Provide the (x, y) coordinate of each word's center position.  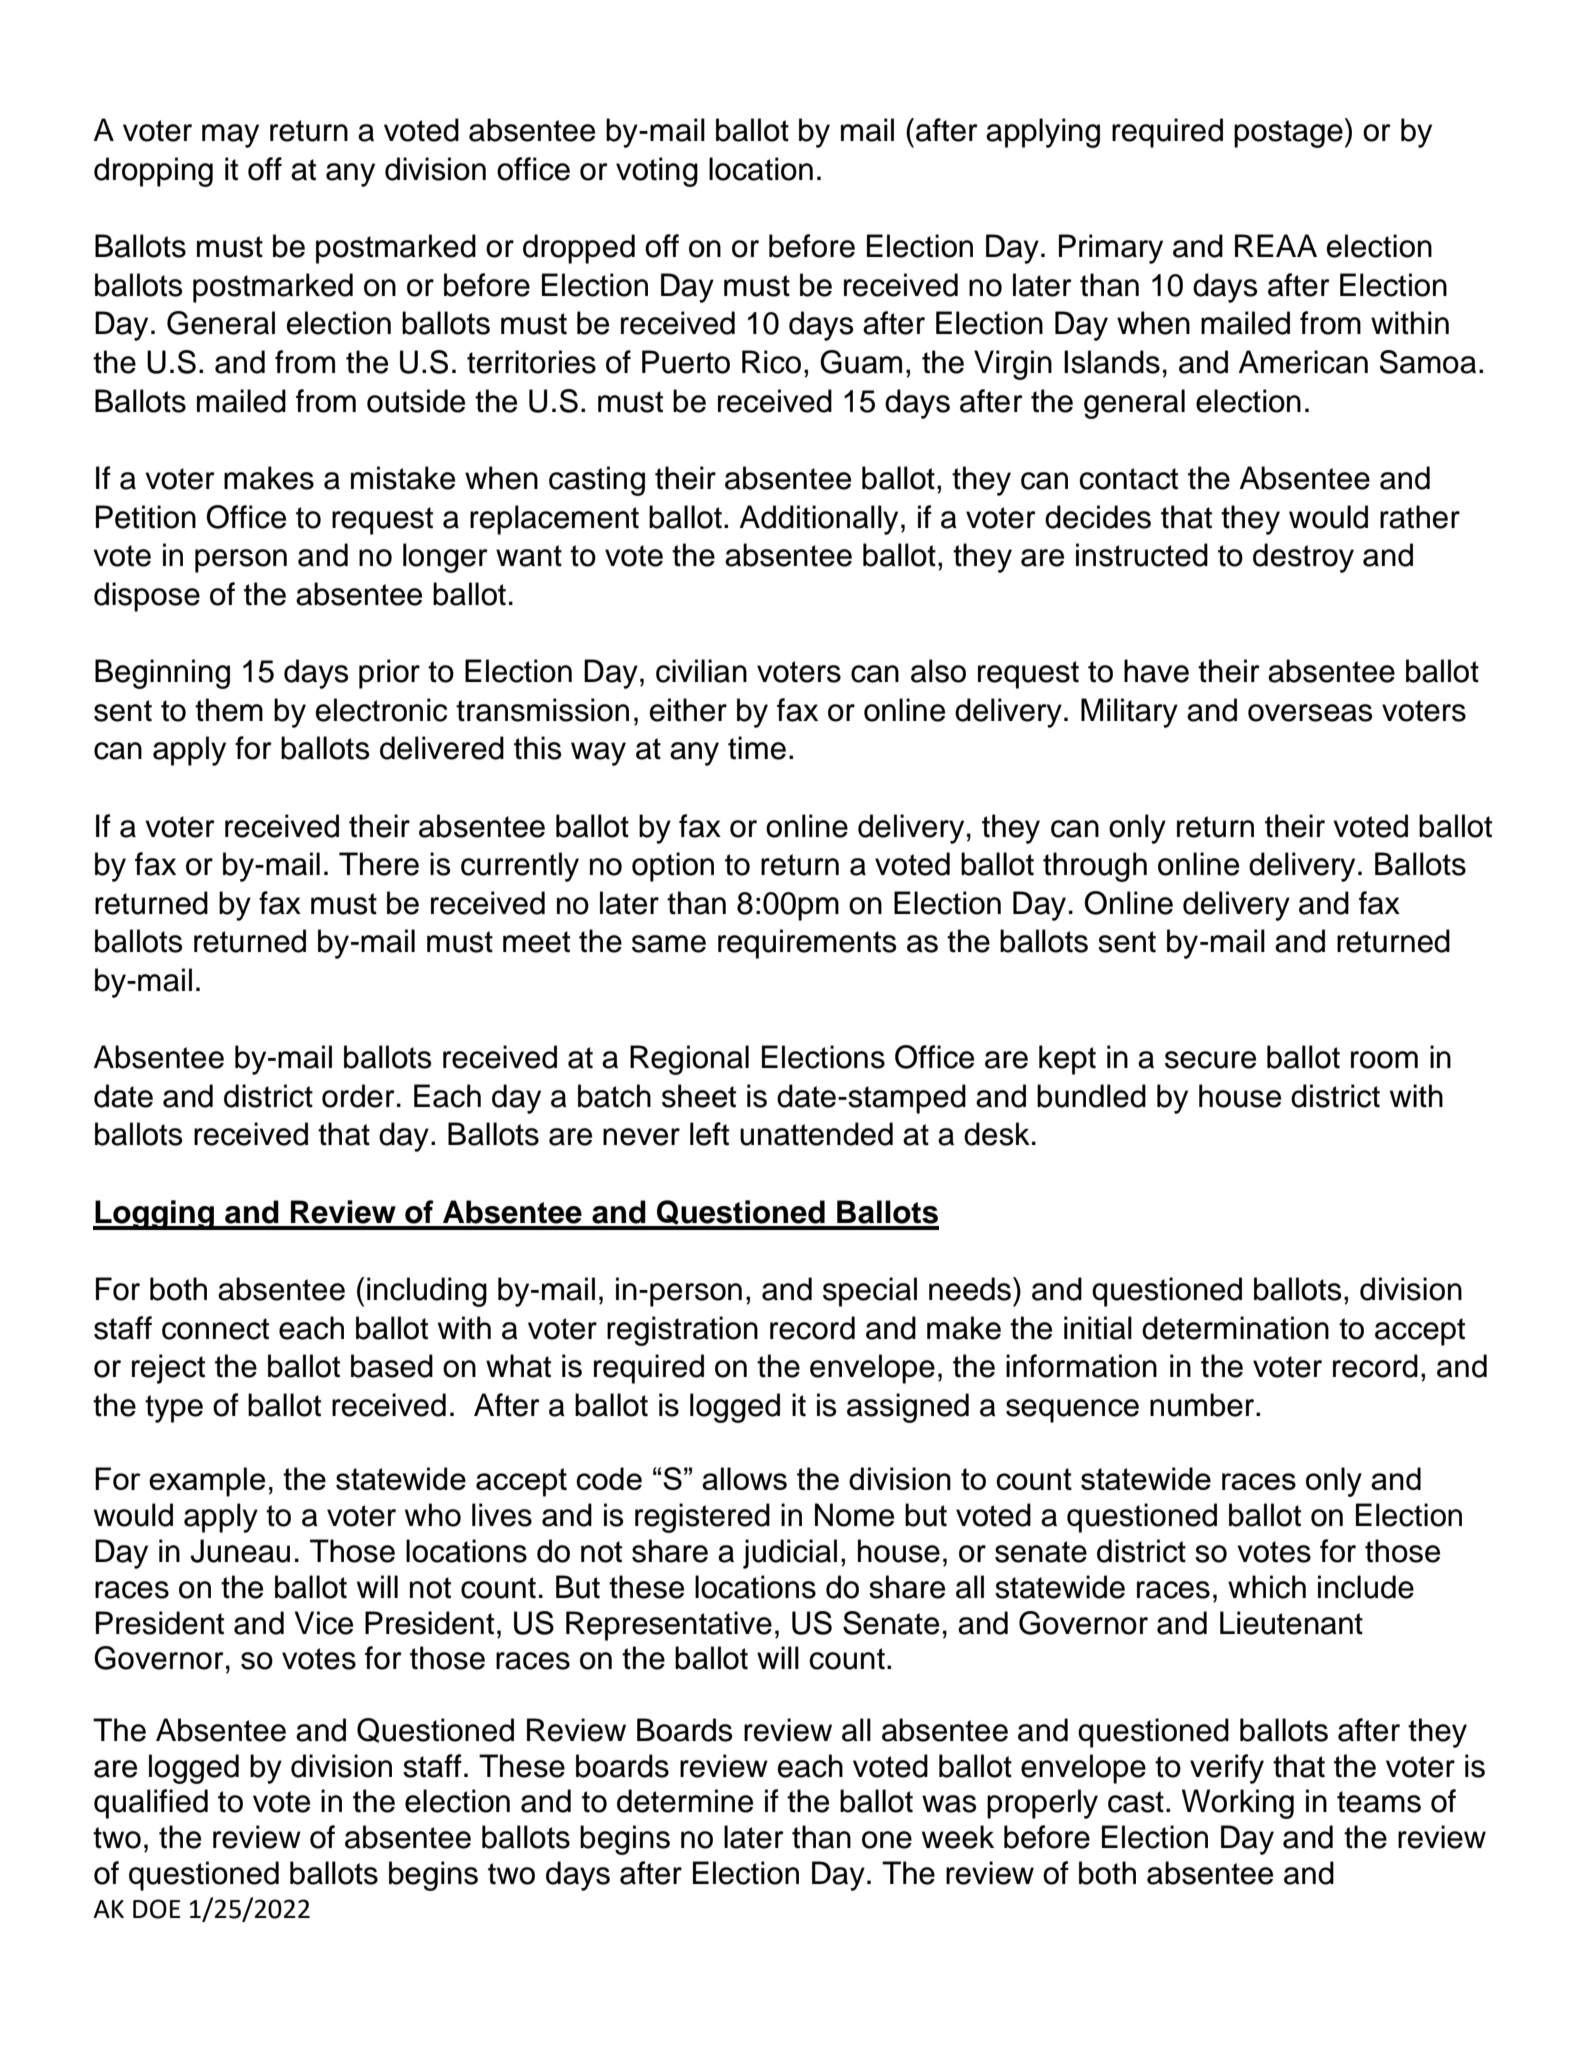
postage (1288, 134)
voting (657, 172)
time (757, 748)
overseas (1310, 713)
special (870, 1292)
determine (685, 1801)
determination (1235, 1328)
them (229, 710)
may (230, 136)
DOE (156, 1909)
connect (215, 1329)
